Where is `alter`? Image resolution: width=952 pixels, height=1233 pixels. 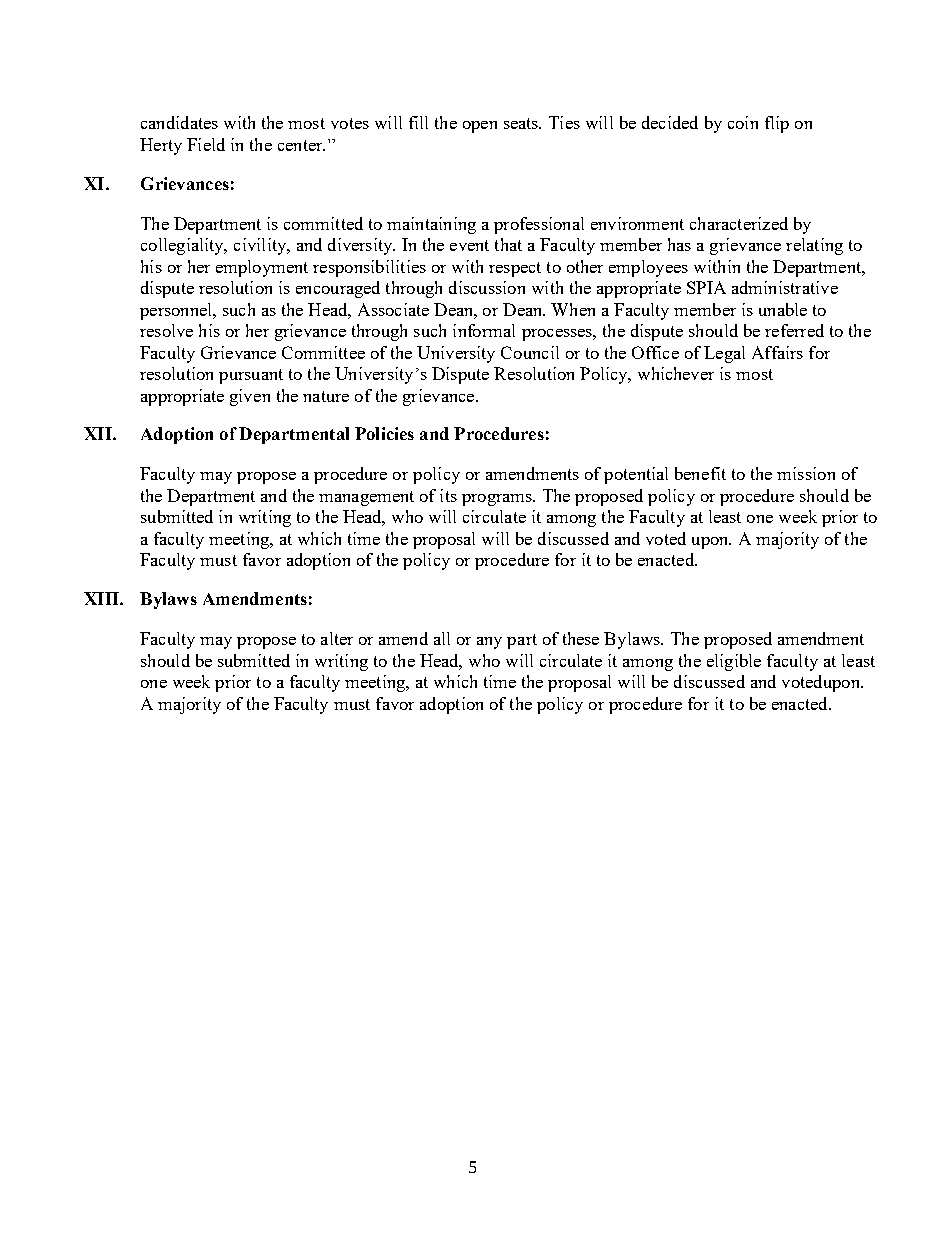
alter is located at coordinates (337, 638).
